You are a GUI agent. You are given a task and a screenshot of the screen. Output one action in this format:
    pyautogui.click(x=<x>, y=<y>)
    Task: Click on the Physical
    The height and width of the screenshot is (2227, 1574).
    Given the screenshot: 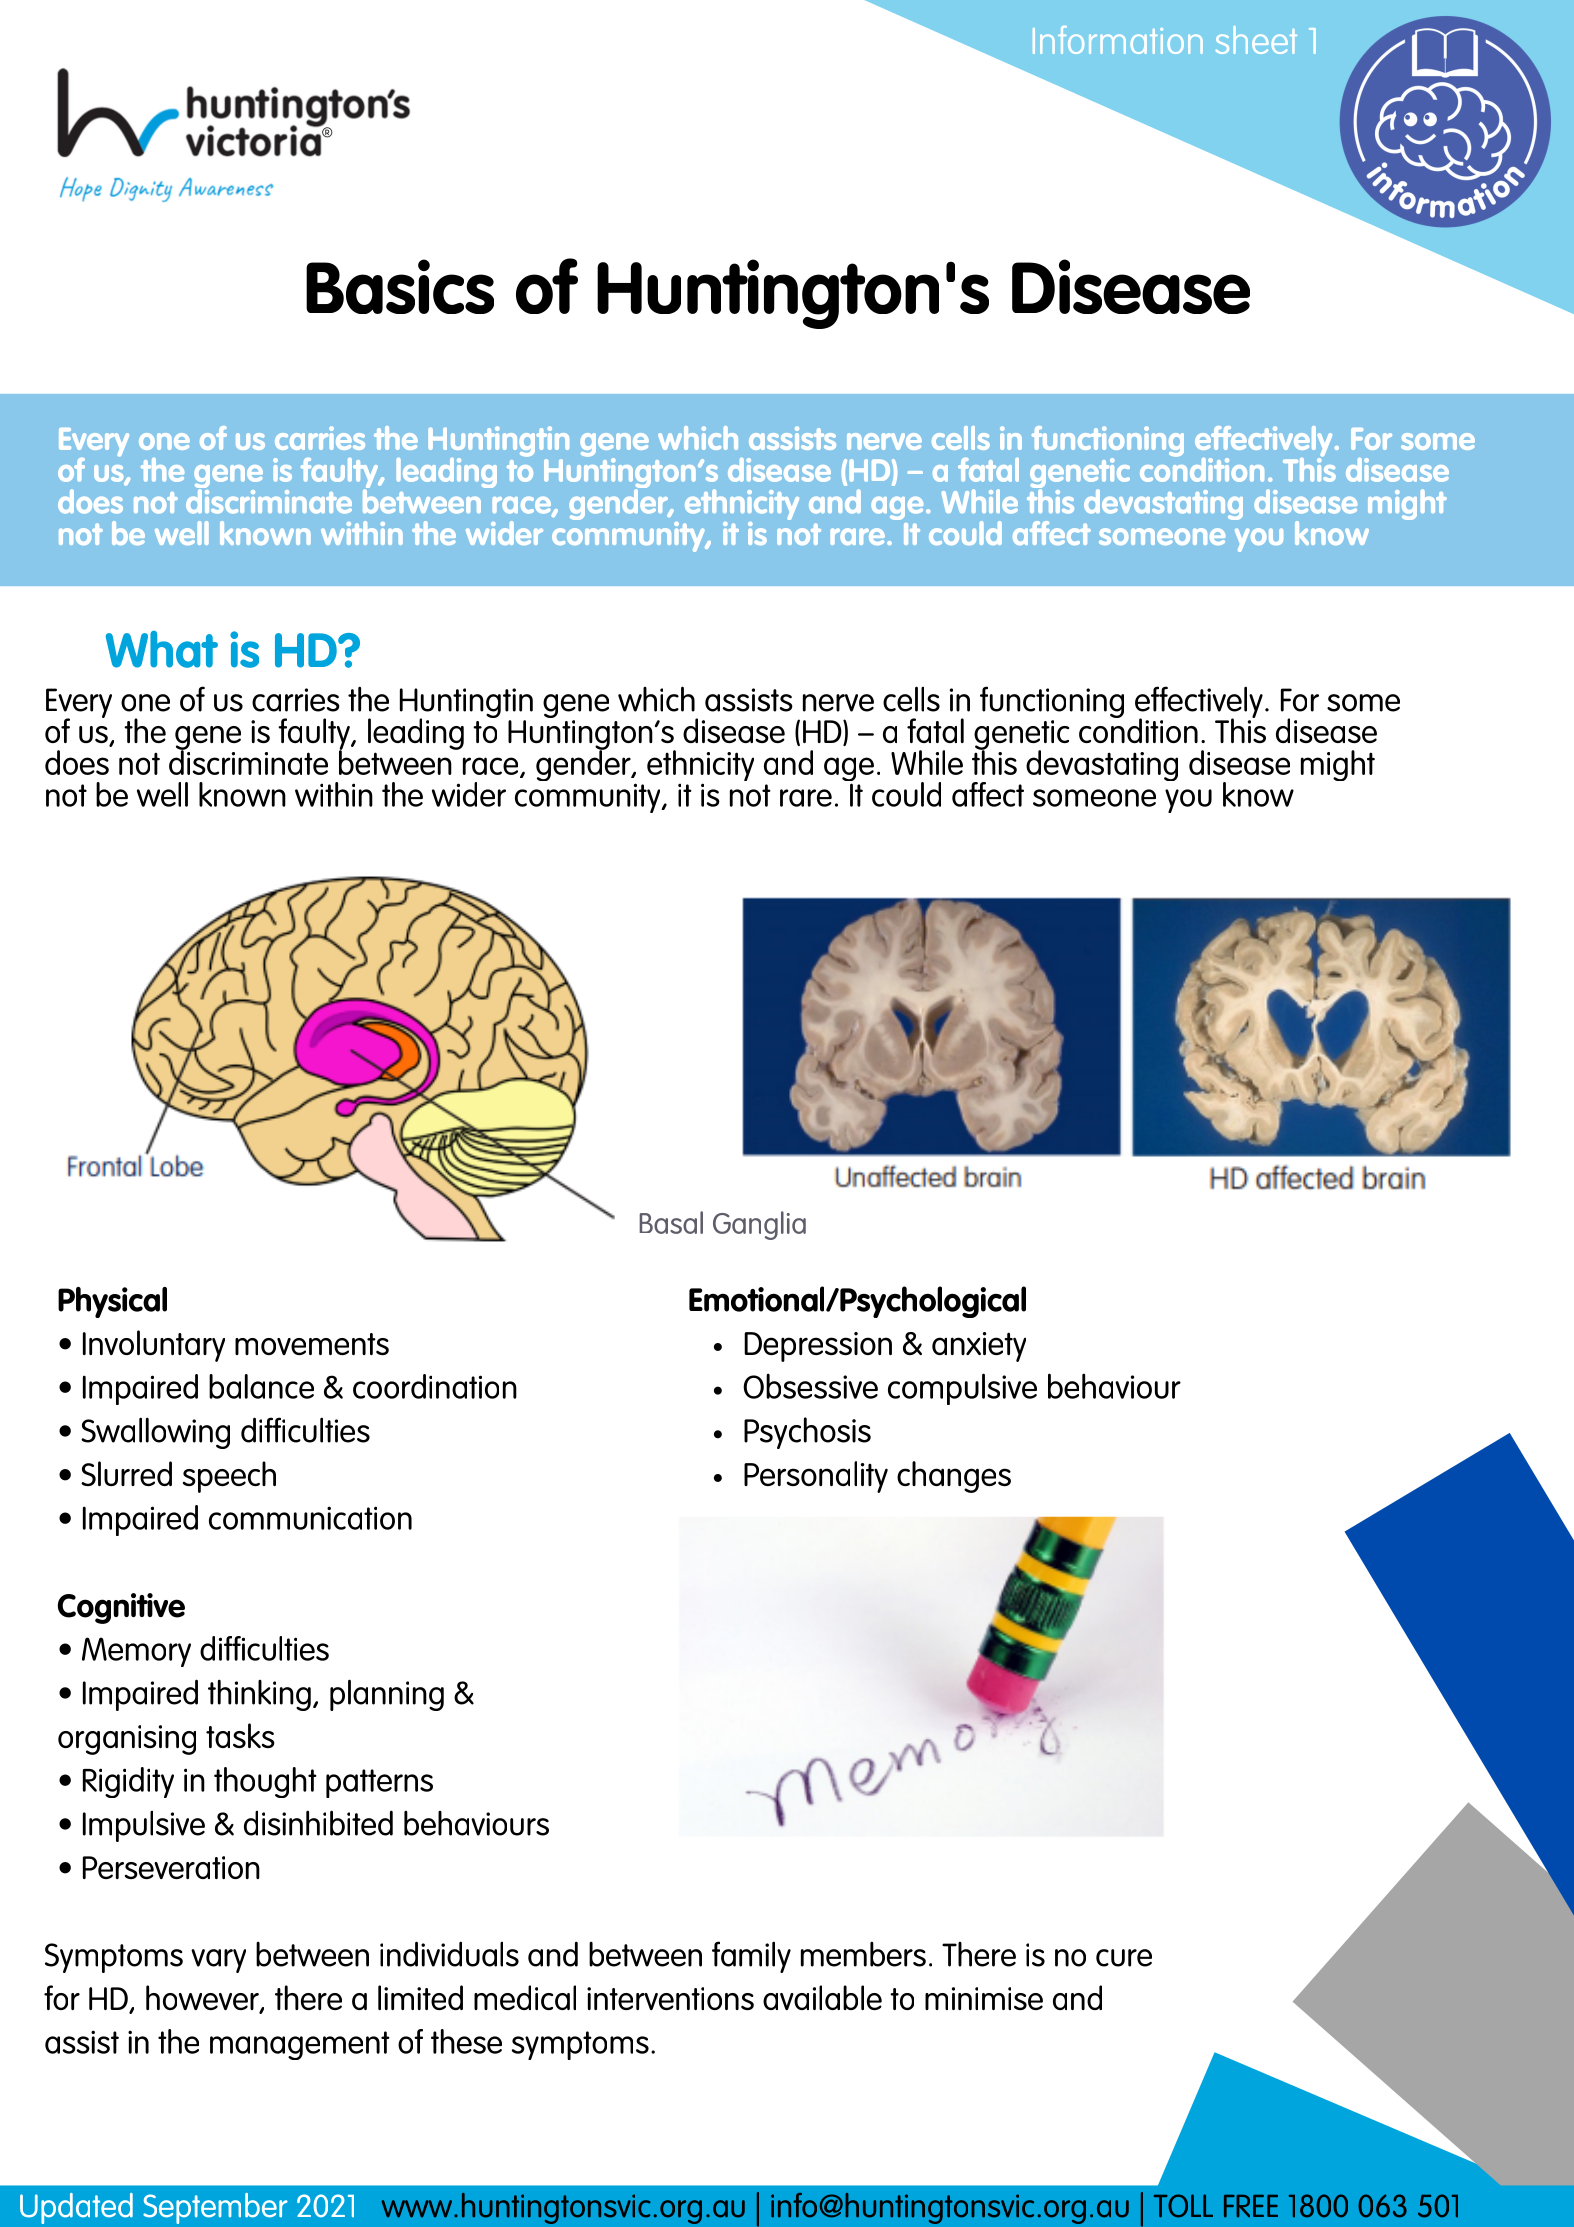 What is the action you would take?
    pyautogui.click(x=112, y=1302)
